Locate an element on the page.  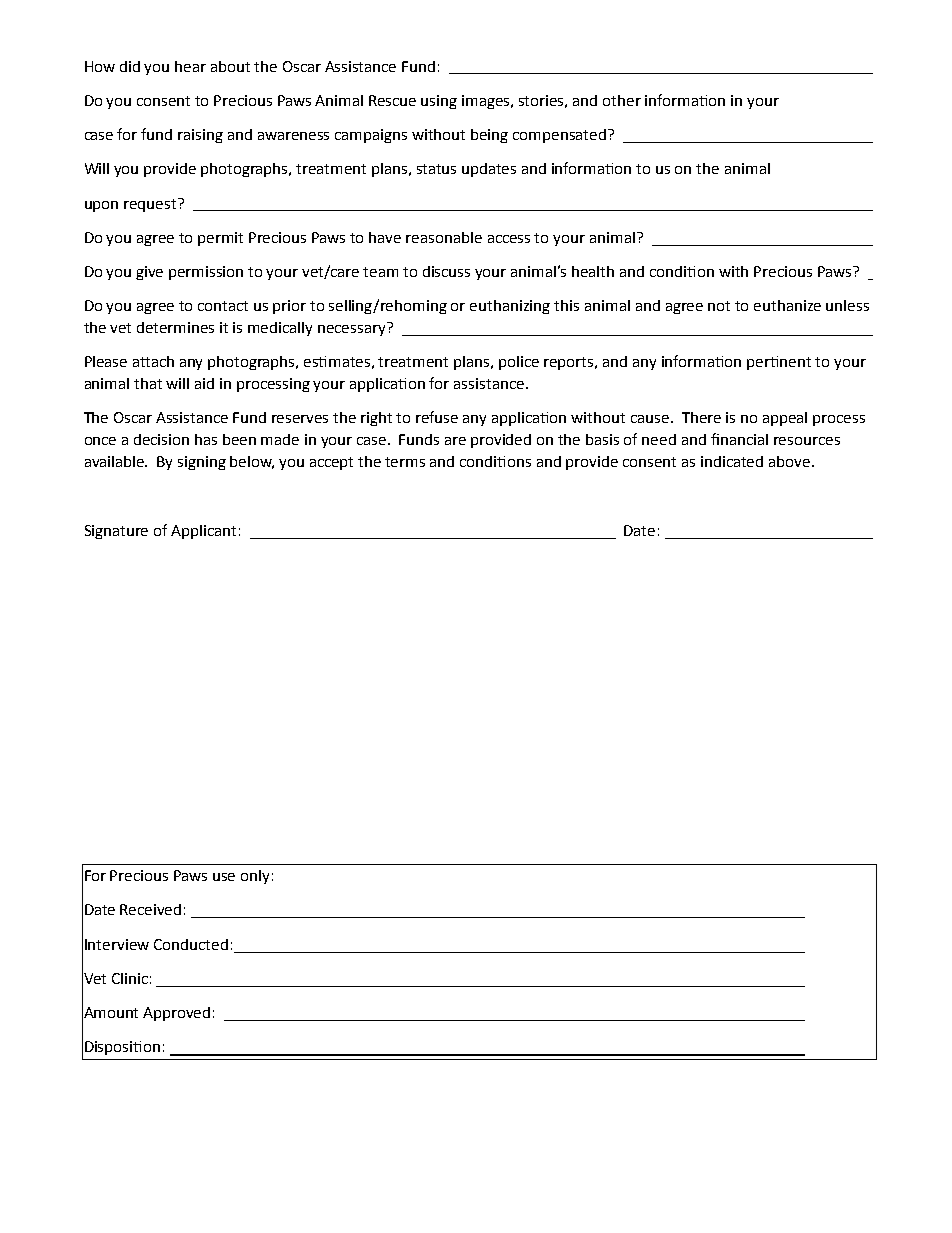
Conducted is located at coordinates (191, 944).
